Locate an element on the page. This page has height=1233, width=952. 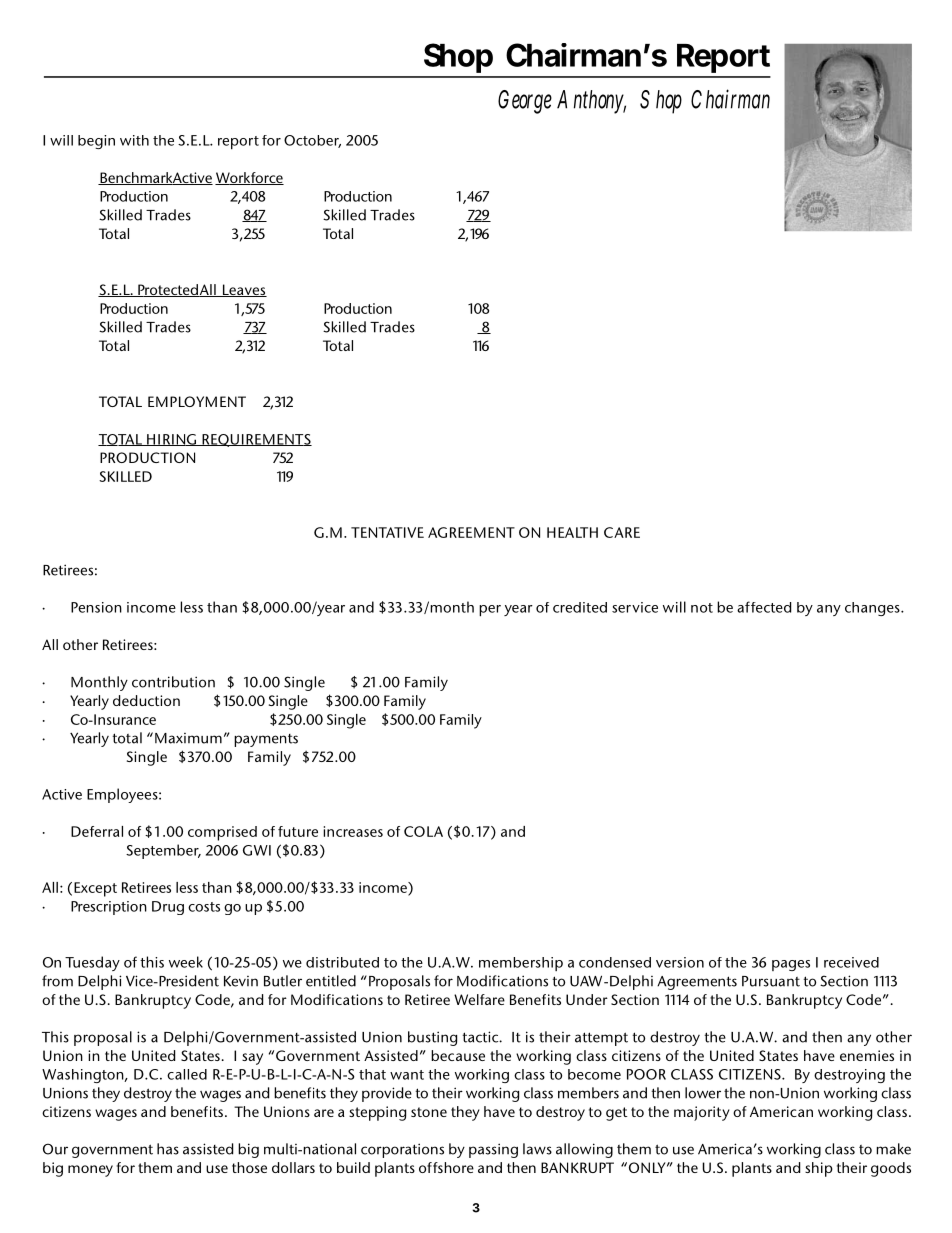
COLA is located at coordinates (423, 831).
